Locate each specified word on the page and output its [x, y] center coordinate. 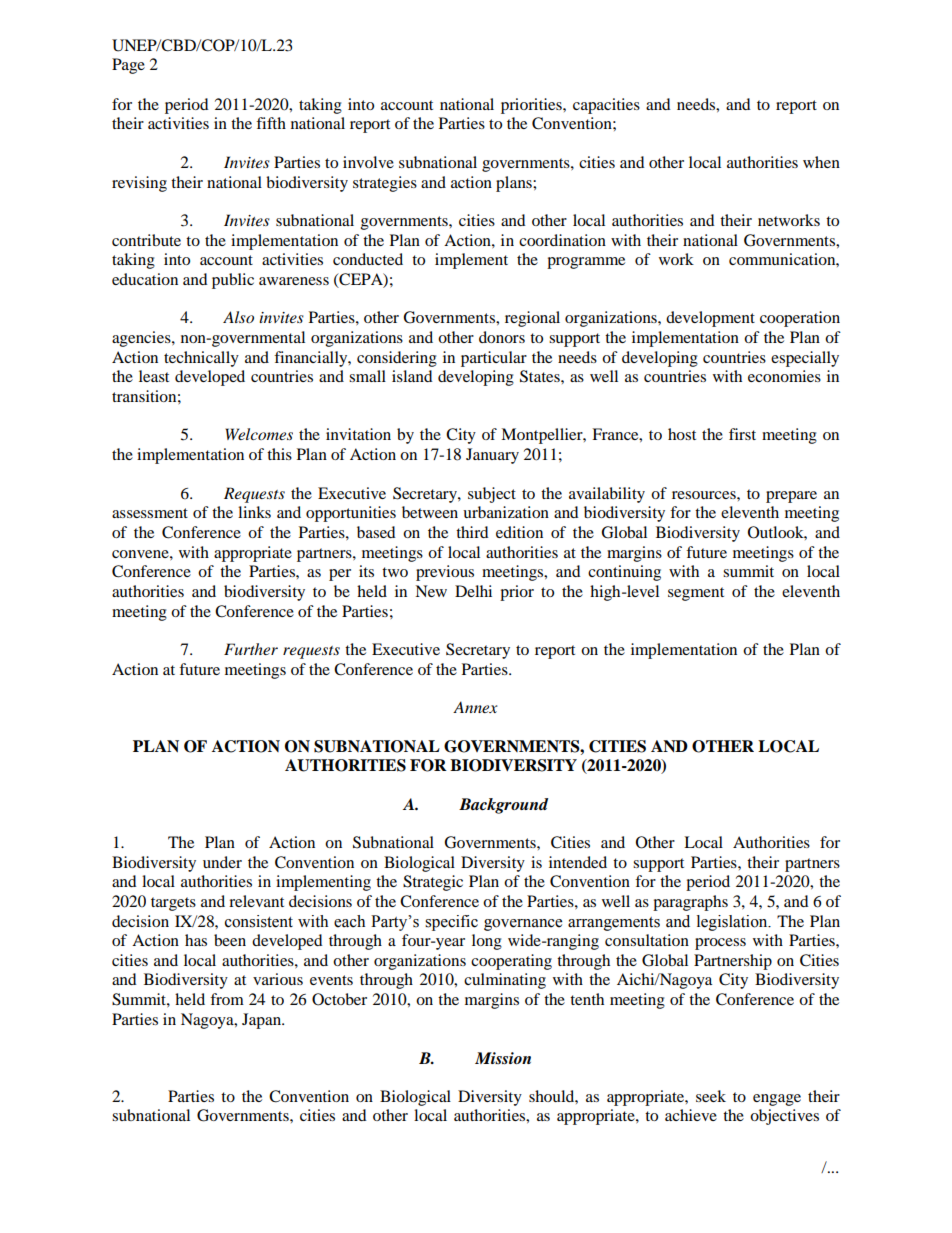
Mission [503, 1058]
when [821, 162]
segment [696, 594]
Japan [262, 1021]
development [710, 319]
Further [251, 649]
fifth [271, 123]
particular [494, 359]
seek [711, 1096]
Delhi [473, 591]
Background [503, 806]
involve [368, 162]
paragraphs [690, 903]
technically [201, 359]
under [222, 862]
